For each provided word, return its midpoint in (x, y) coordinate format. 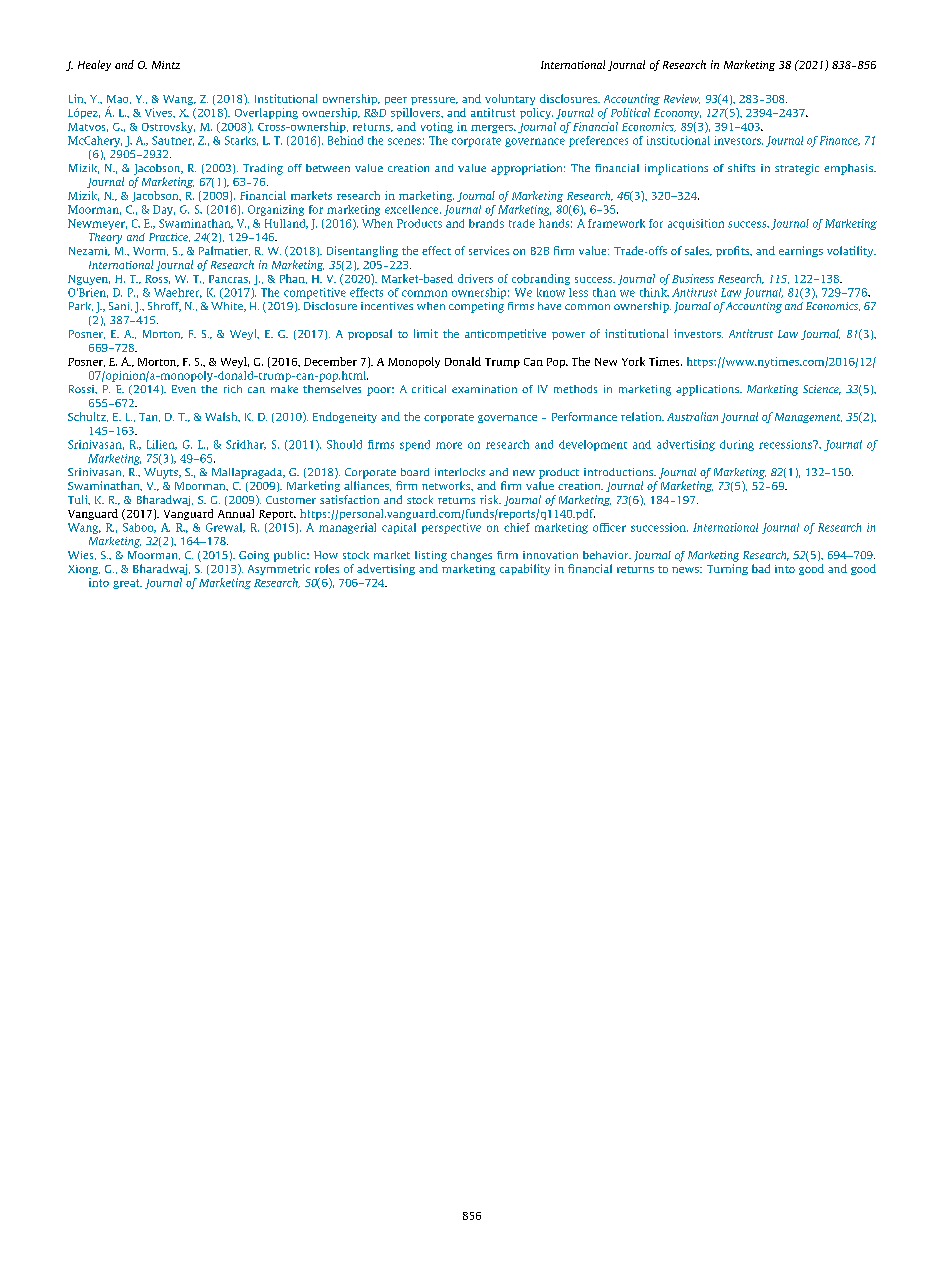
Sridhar (246, 445)
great (127, 584)
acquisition (696, 224)
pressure (434, 101)
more (449, 445)
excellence (413, 209)
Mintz (166, 65)
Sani (120, 306)
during (737, 445)
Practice (169, 237)
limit (426, 333)
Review (682, 99)
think (654, 292)
